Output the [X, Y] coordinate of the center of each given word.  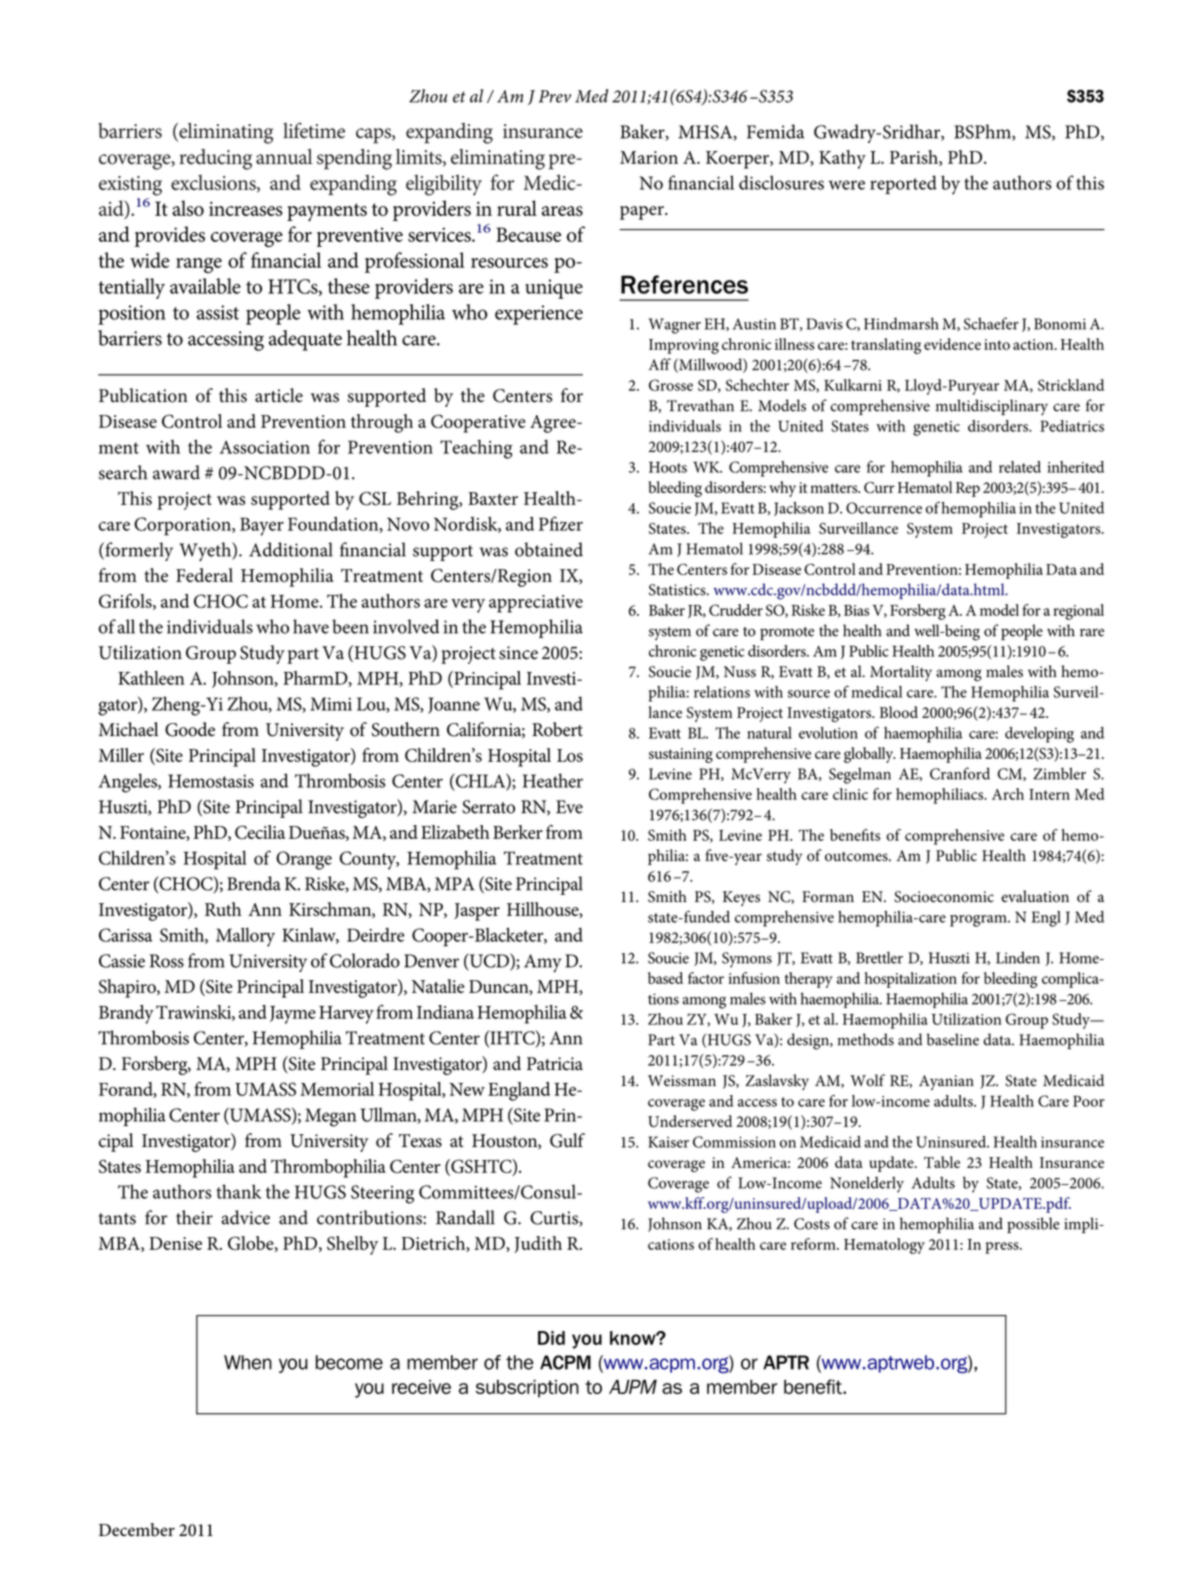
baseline [953, 1039]
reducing [215, 159]
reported [903, 184]
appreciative [536, 604]
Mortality [901, 673]
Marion [649, 157]
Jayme [293, 1015]
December [137, 1530]
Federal [204, 575]
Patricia [555, 1064]
